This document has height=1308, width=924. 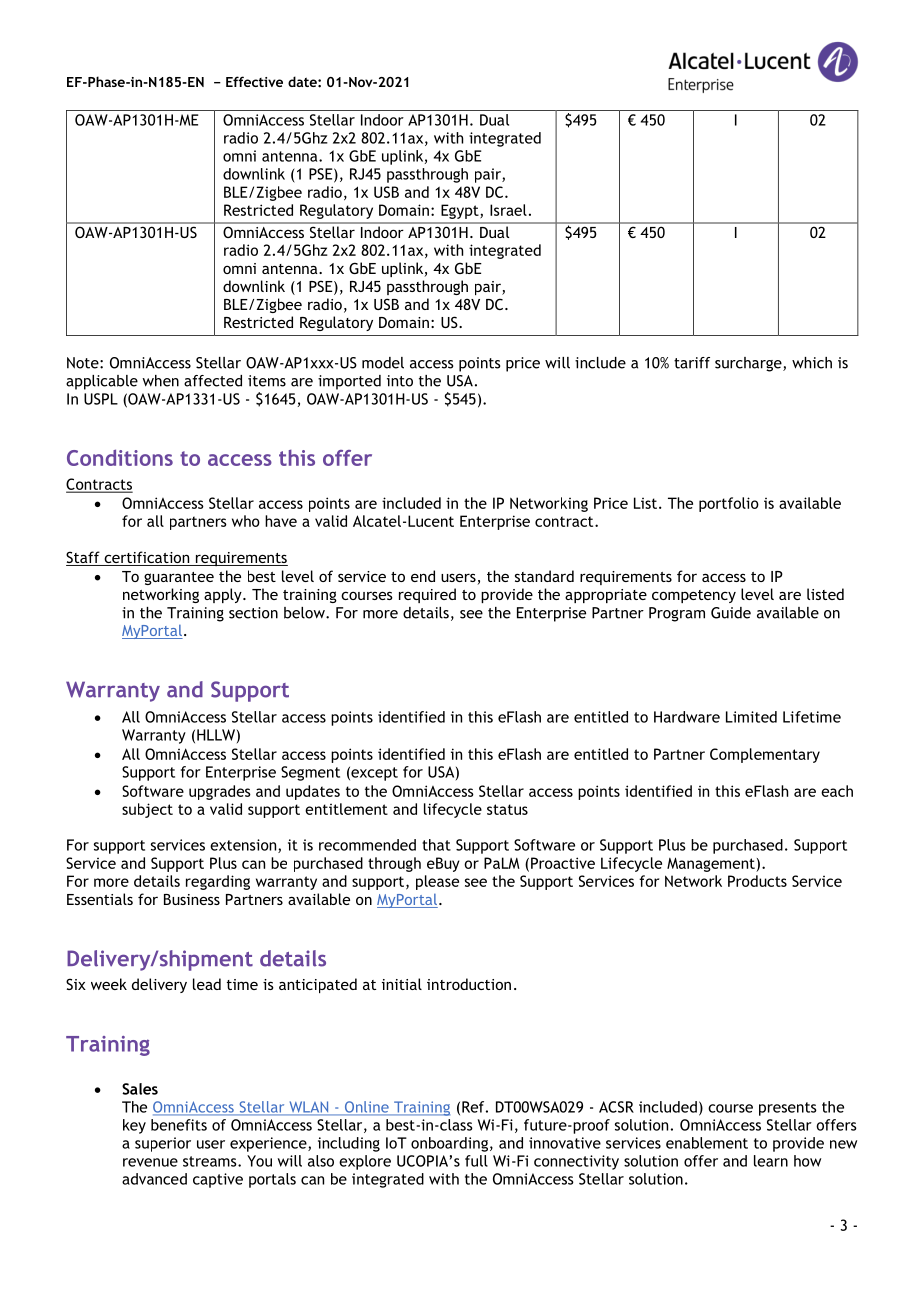 What do you see at coordinates (163, 1144) in the document?
I see `superior` at bounding box center [163, 1144].
